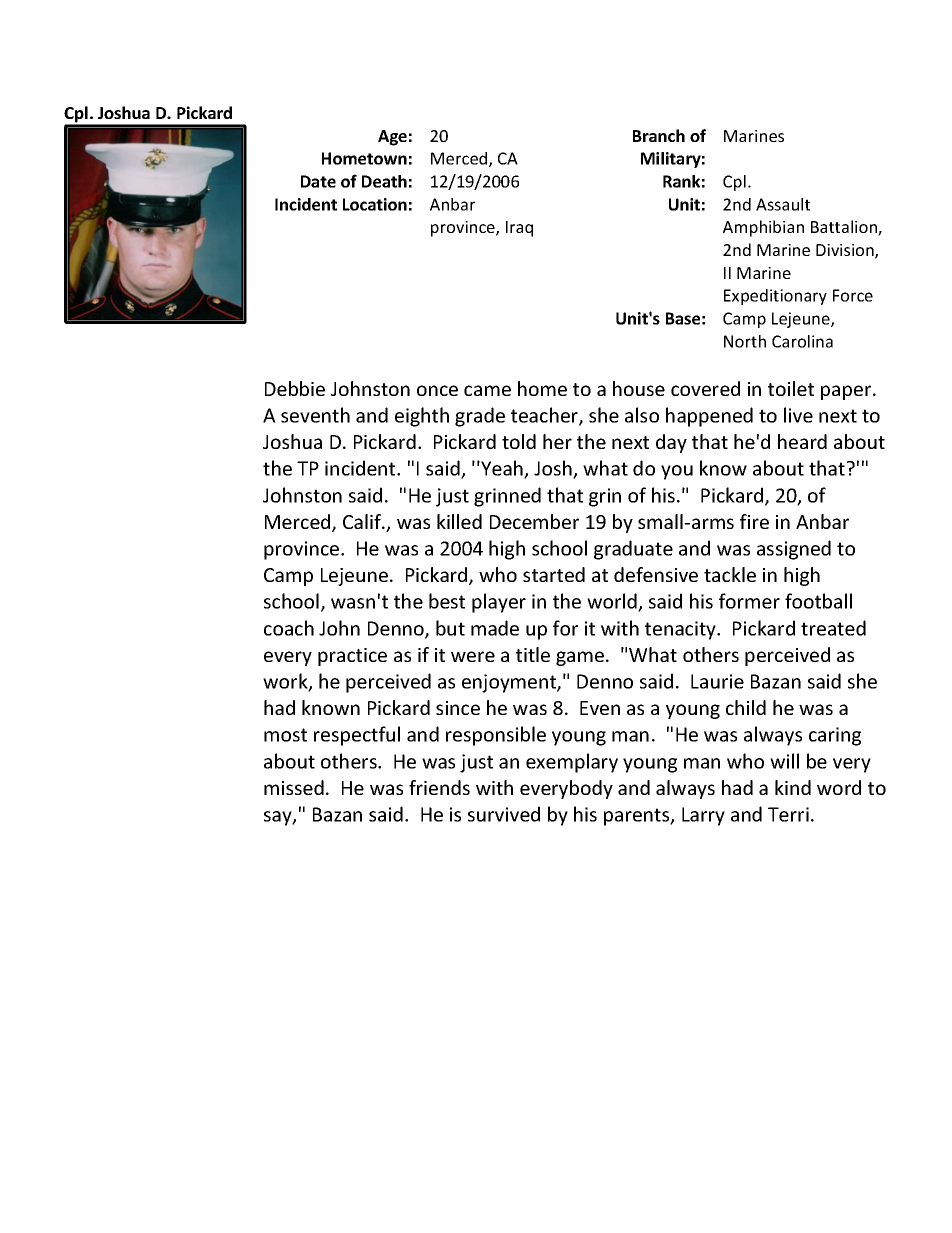 This screenshot has width=952, height=1233. I want to click on missed, so click(294, 787).
